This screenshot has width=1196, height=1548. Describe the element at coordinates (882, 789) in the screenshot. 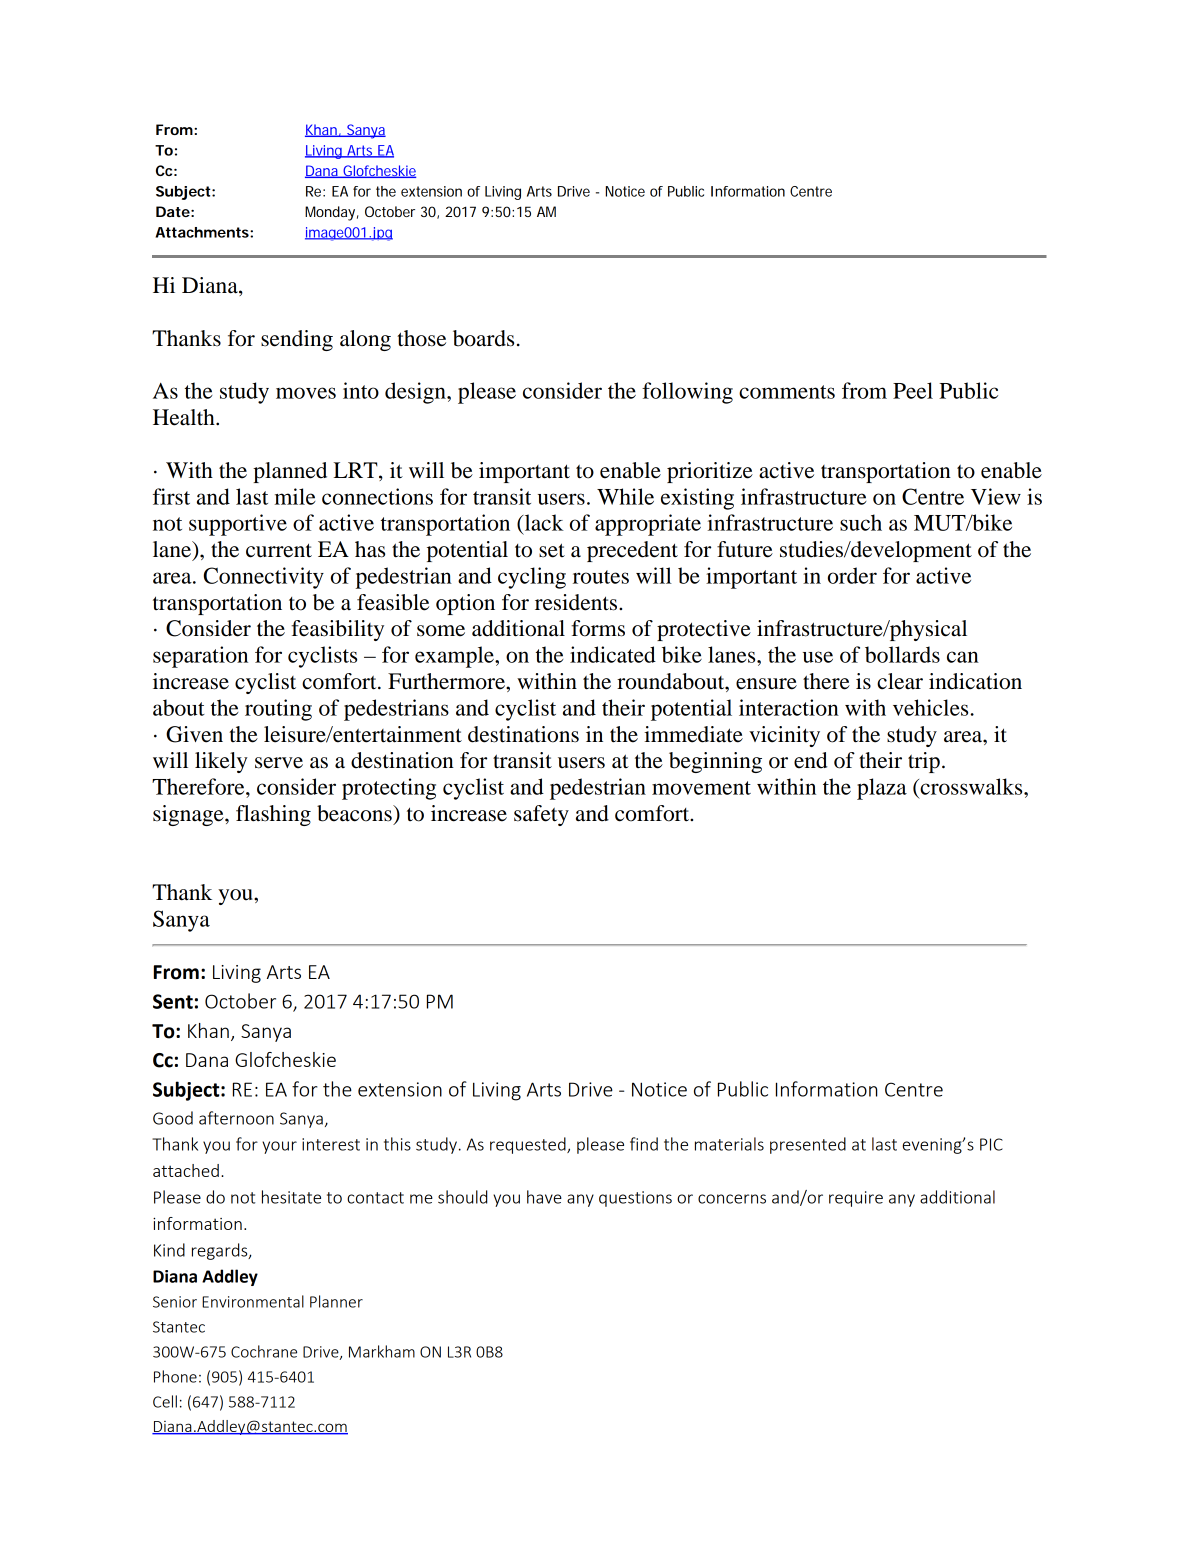

I see `plaza` at that location.
